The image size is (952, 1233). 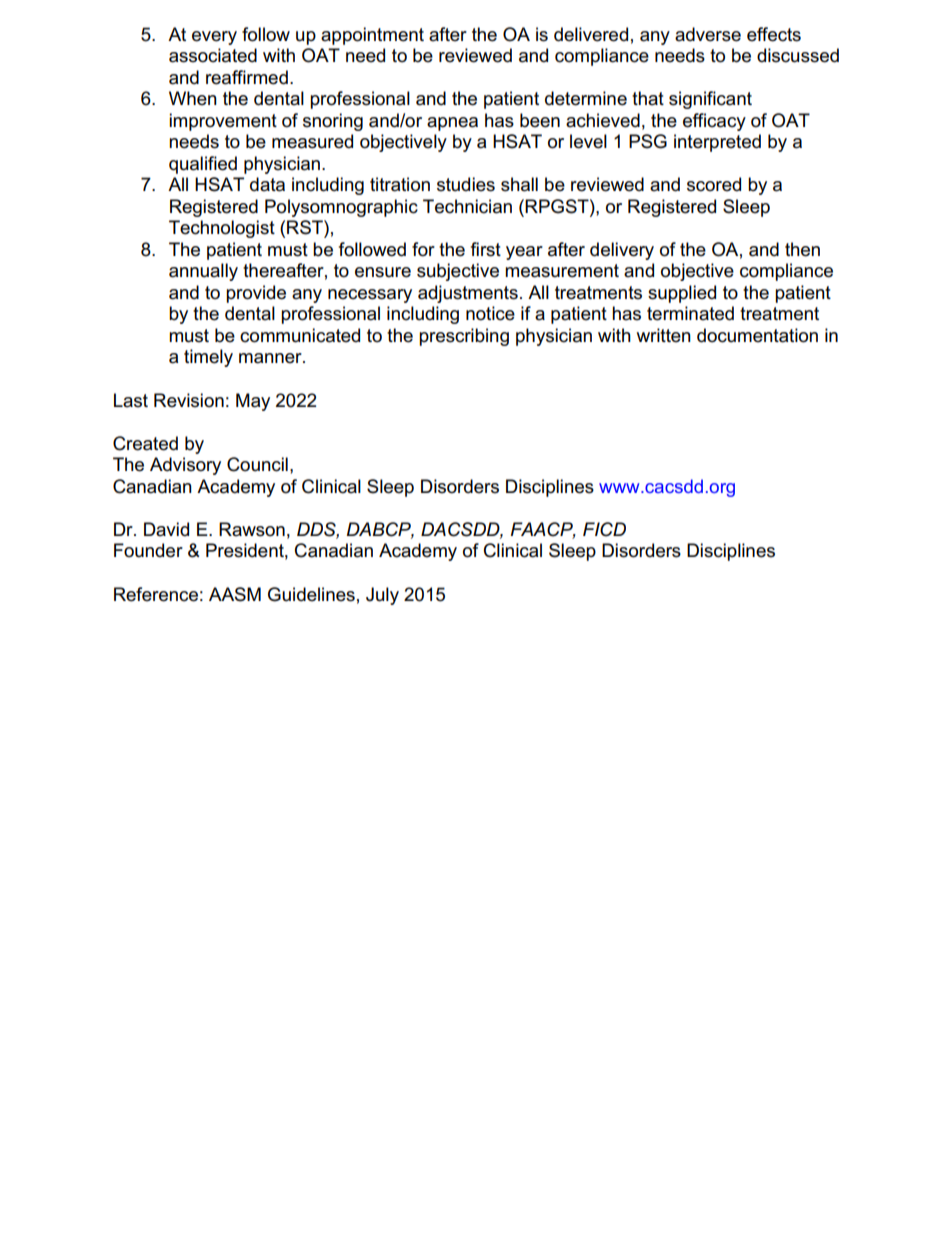 What do you see at coordinates (757, 335) in the screenshot?
I see `documentation` at bounding box center [757, 335].
